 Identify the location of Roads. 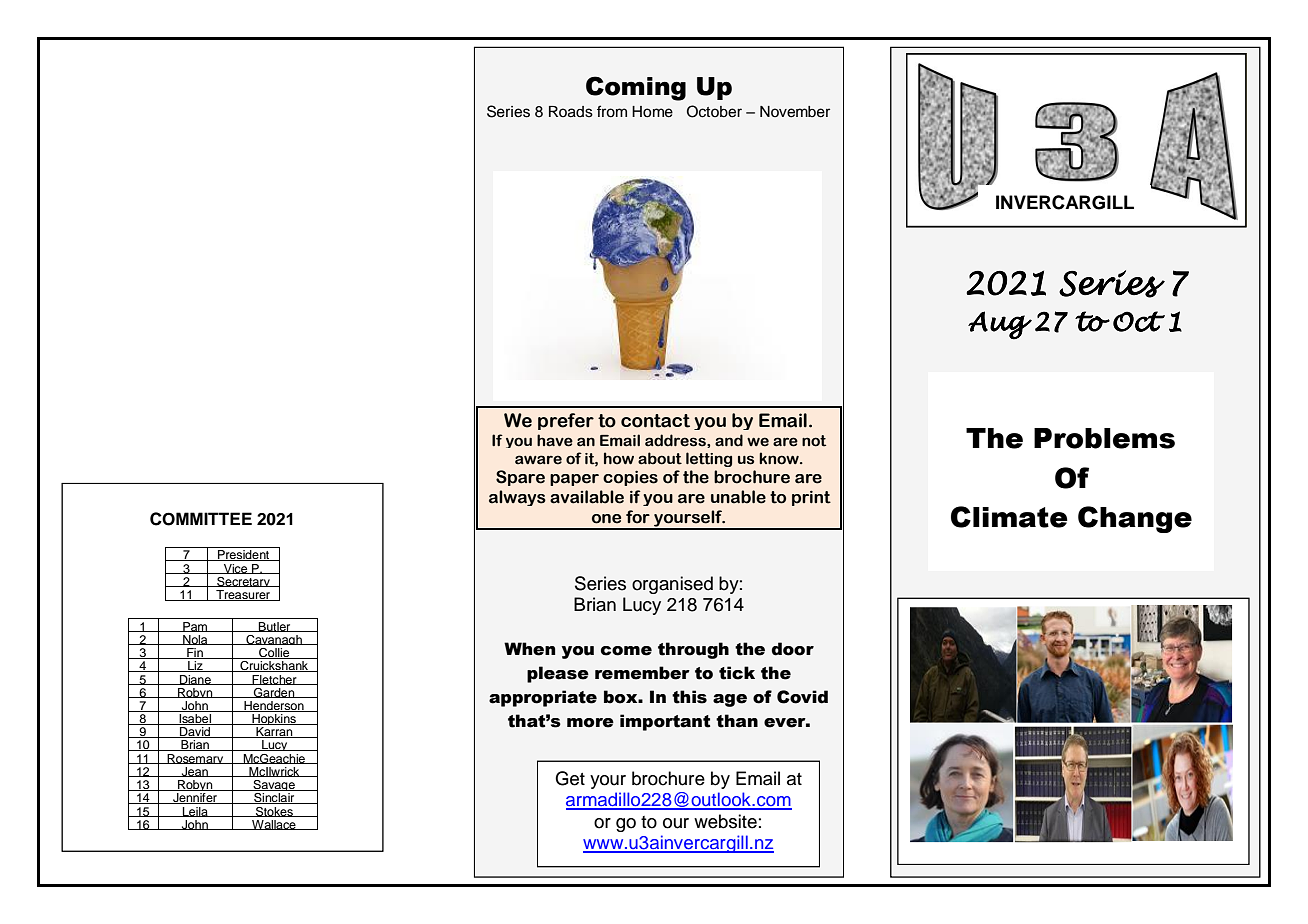
(571, 112).
